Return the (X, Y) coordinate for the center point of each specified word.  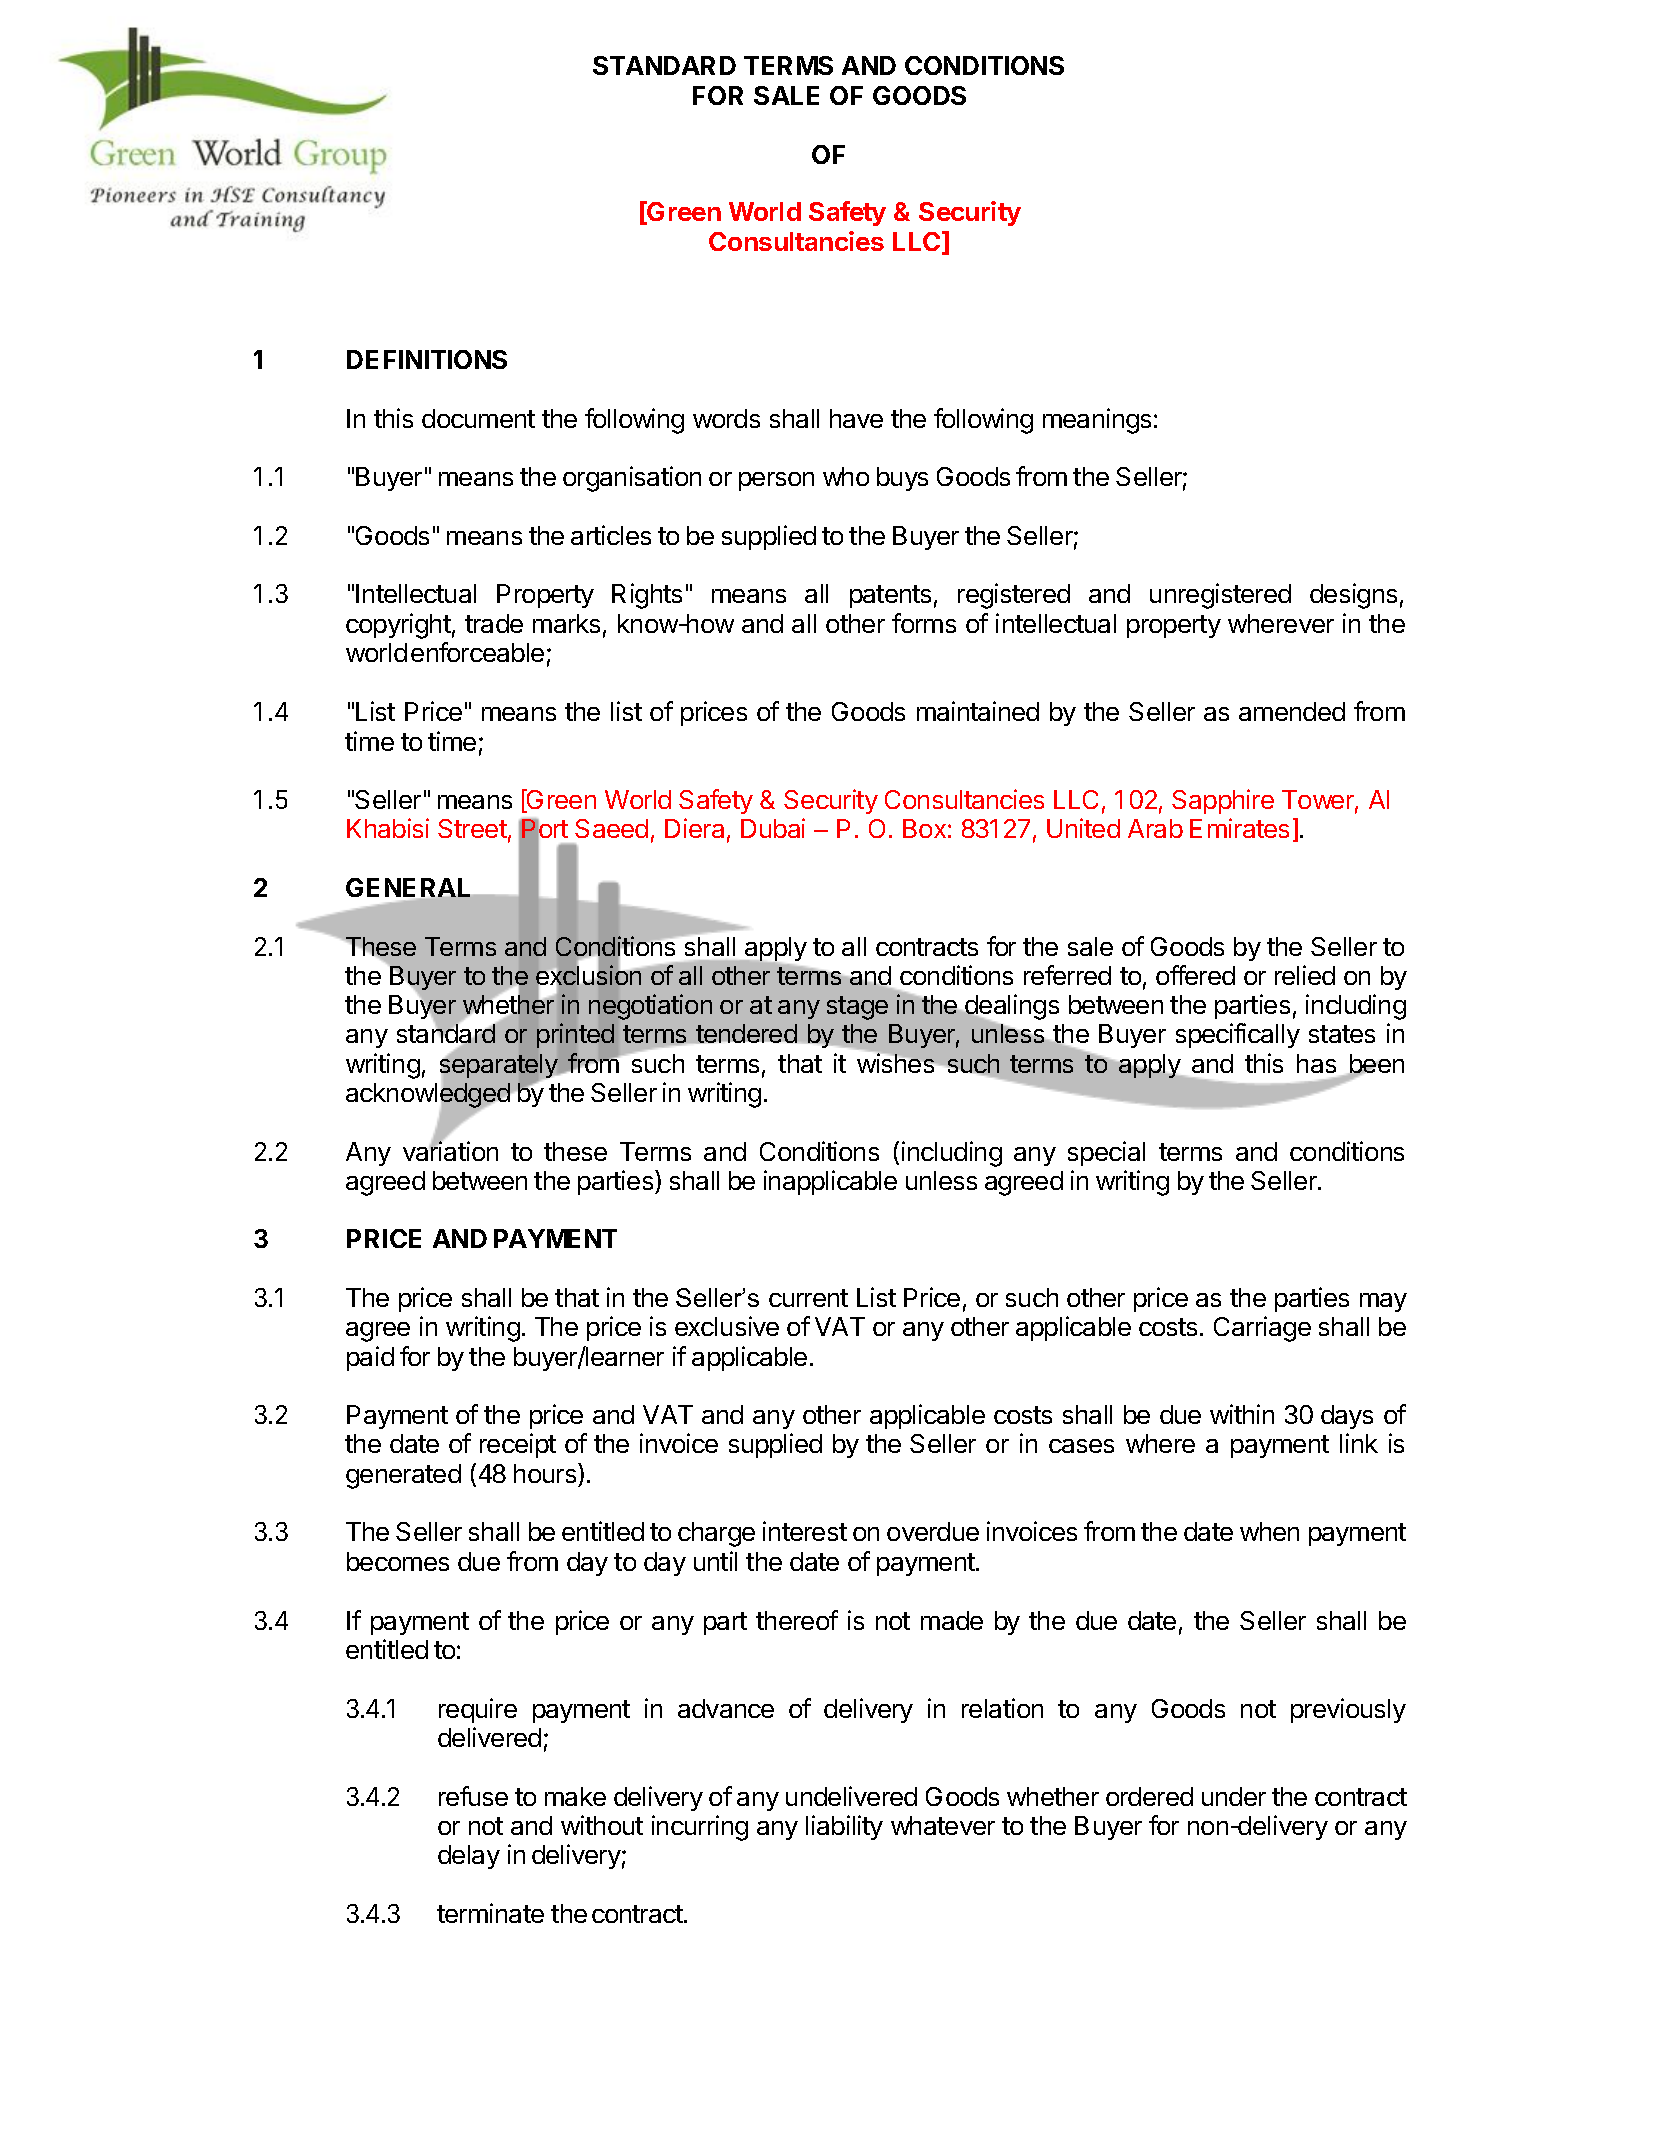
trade (494, 623)
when (1269, 1531)
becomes (398, 1561)
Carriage (1262, 1329)
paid (370, 1358)
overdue (933, 1531)
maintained (978, 711)
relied (1305, 975)
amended (1292, 711)
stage (857, 1008)
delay (469, 1857)
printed (575, 1035)
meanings (1097, 421)
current (808, 1298)
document (478, 418)
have (856, 418)
